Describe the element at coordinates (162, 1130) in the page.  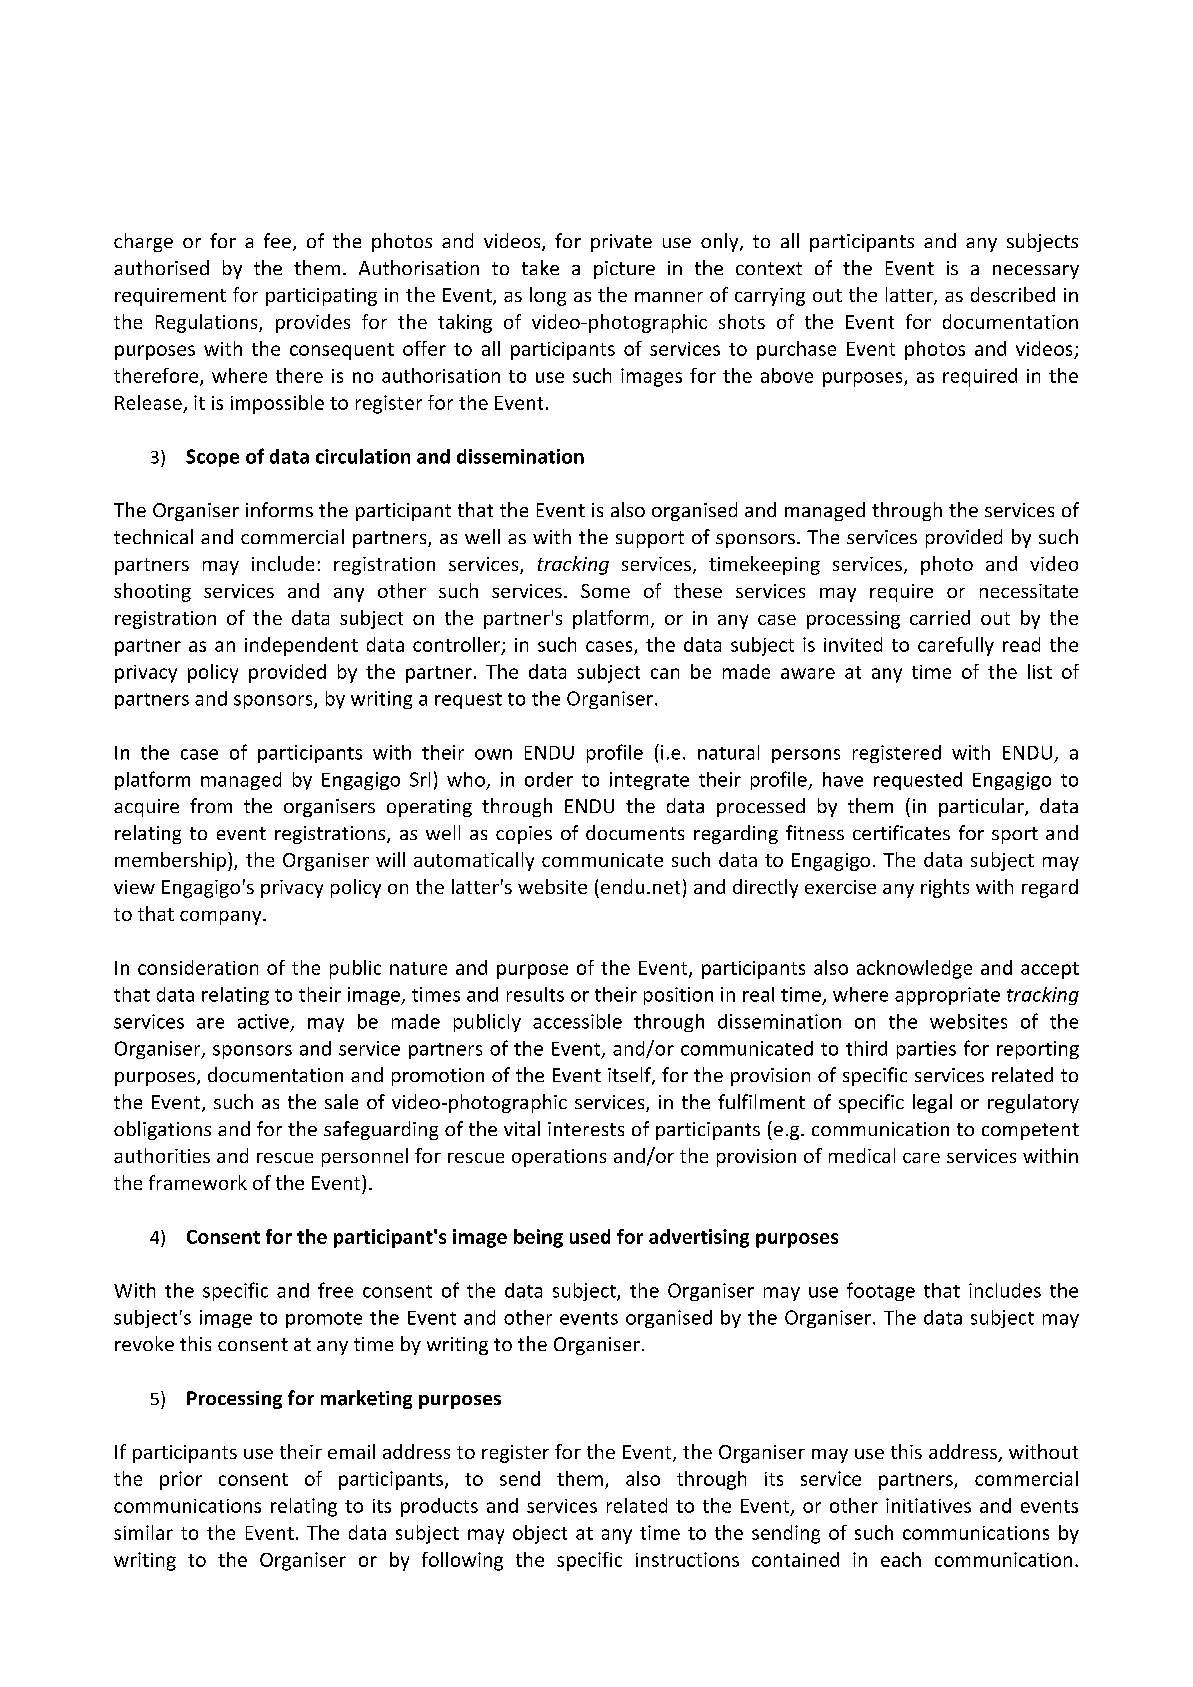
I see `obligations` at that location.
